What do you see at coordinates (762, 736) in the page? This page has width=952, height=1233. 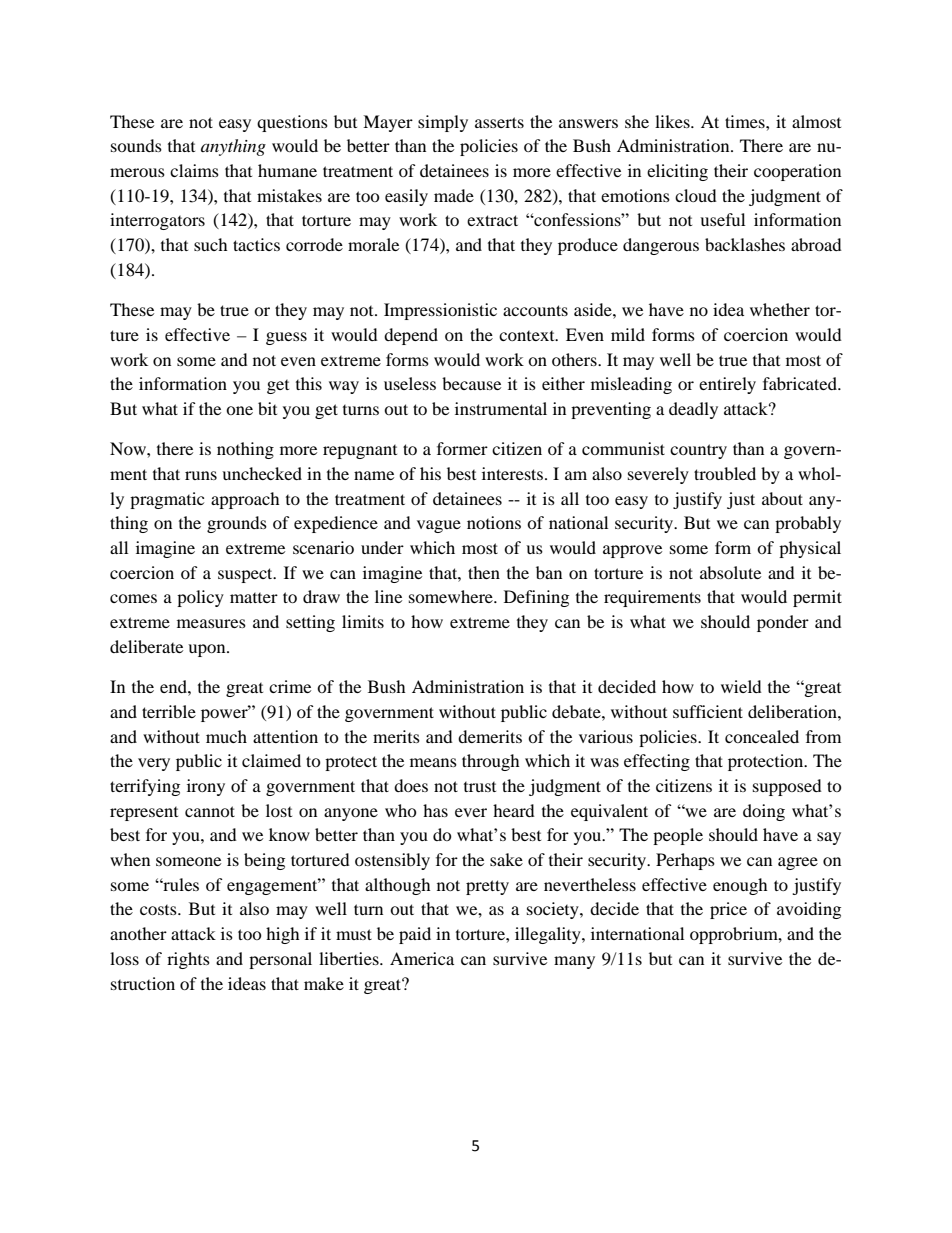 I see `concealed` at bounding box center [762, 736].
